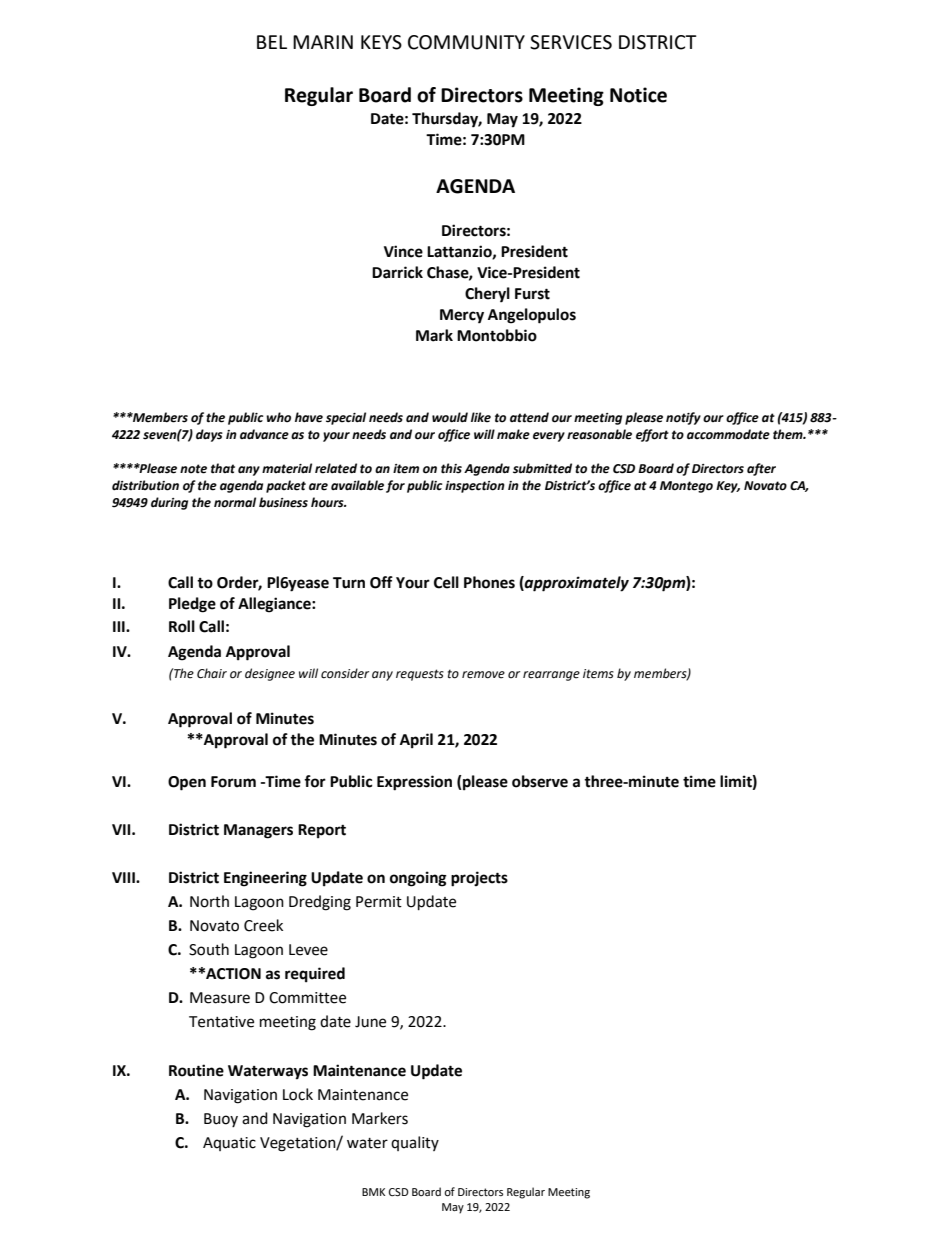  Describe the element at coordinates (683, 418) in the screenshot. I see `notify` at that location.
